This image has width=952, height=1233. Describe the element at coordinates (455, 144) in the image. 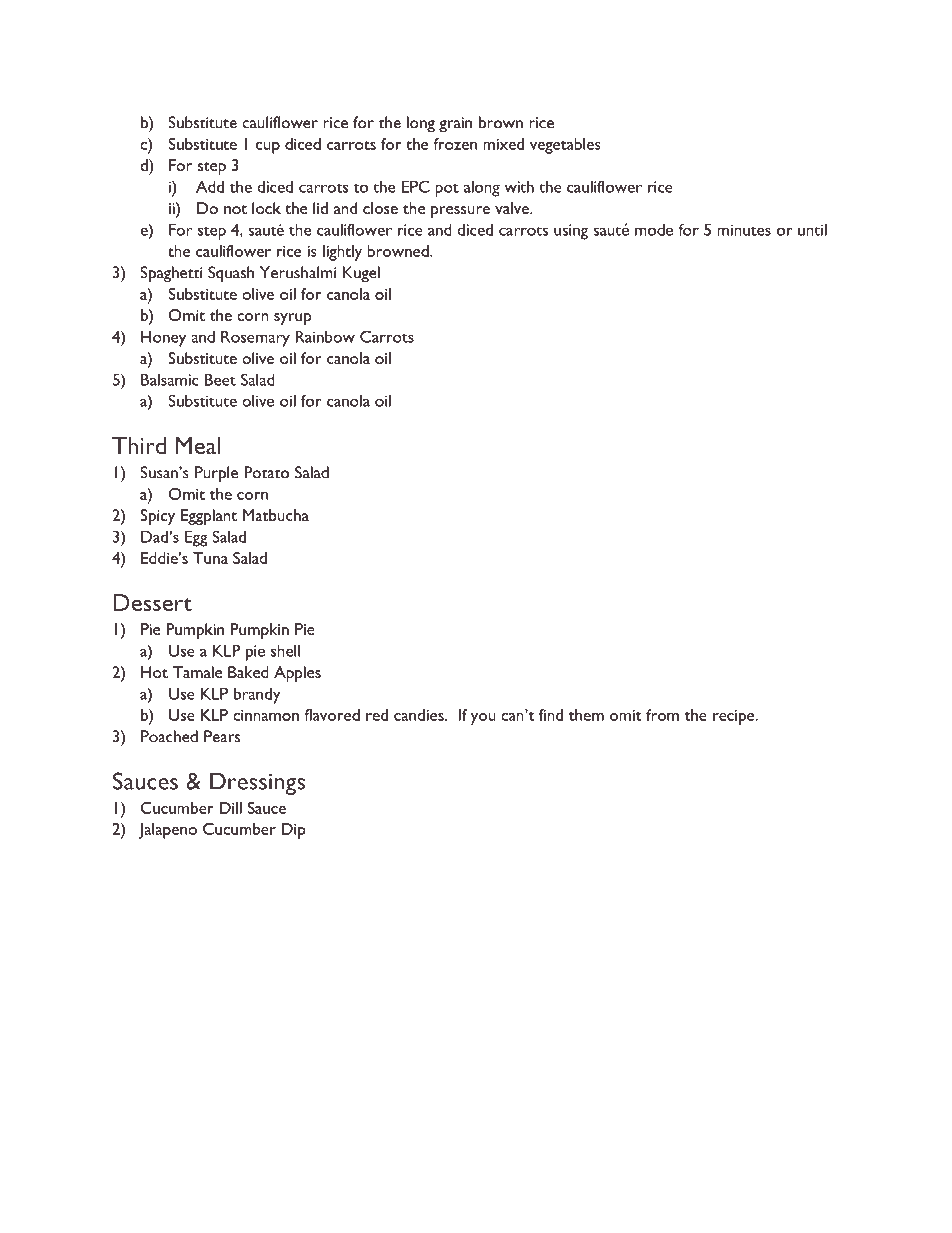

I see `frozen` at that location.
